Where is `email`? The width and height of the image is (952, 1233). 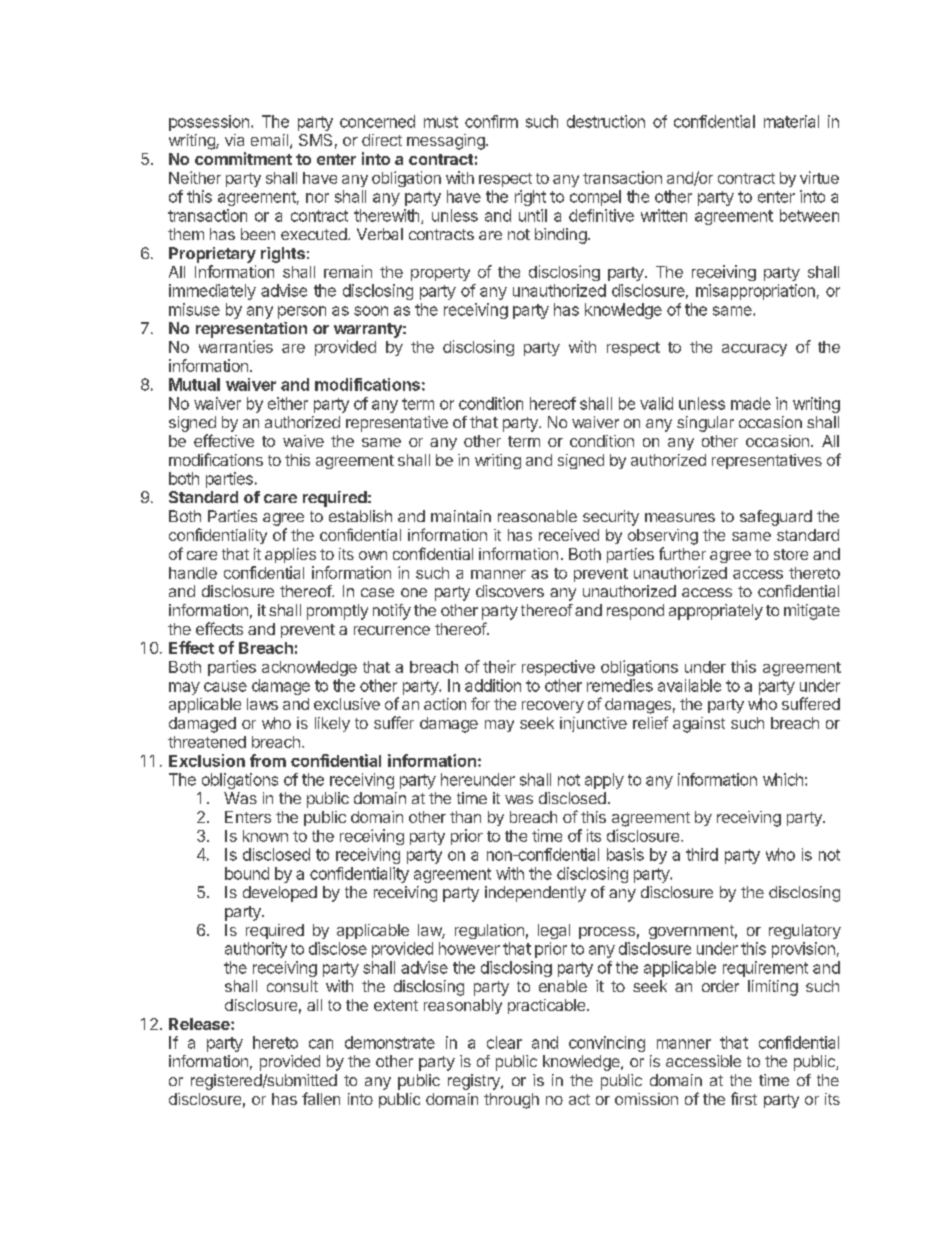 email is located at coordinates (269, 140).
